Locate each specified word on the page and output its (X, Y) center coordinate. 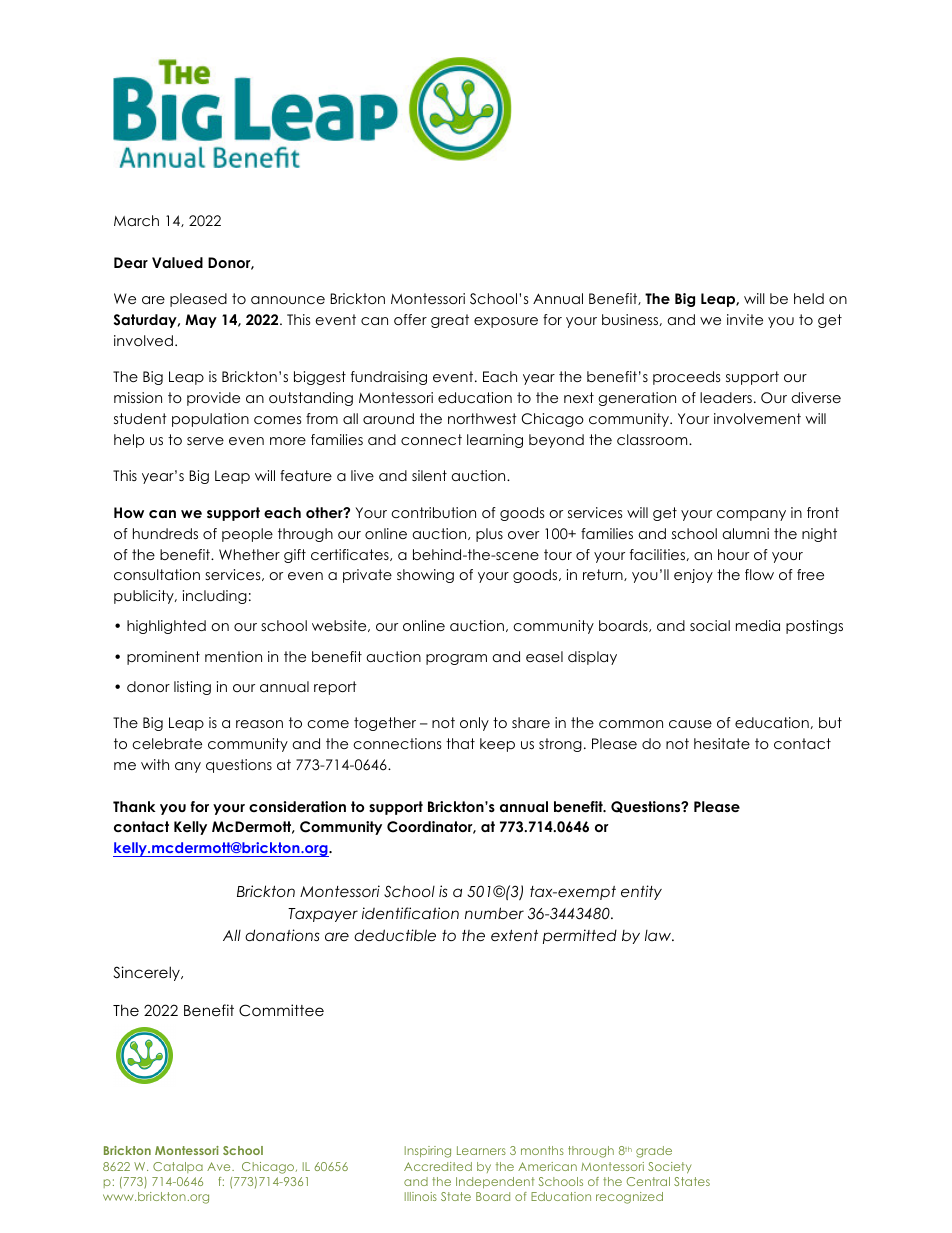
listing (192, 688)
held (809, 298)
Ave (220, 1166)
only (474, 724)
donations (282, 935)
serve (205, 441)
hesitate (722, 743)
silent (429, 475)
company (751, 515)
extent (514, 935)
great (450, 321)
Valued (177, 262)
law (659, 935)
